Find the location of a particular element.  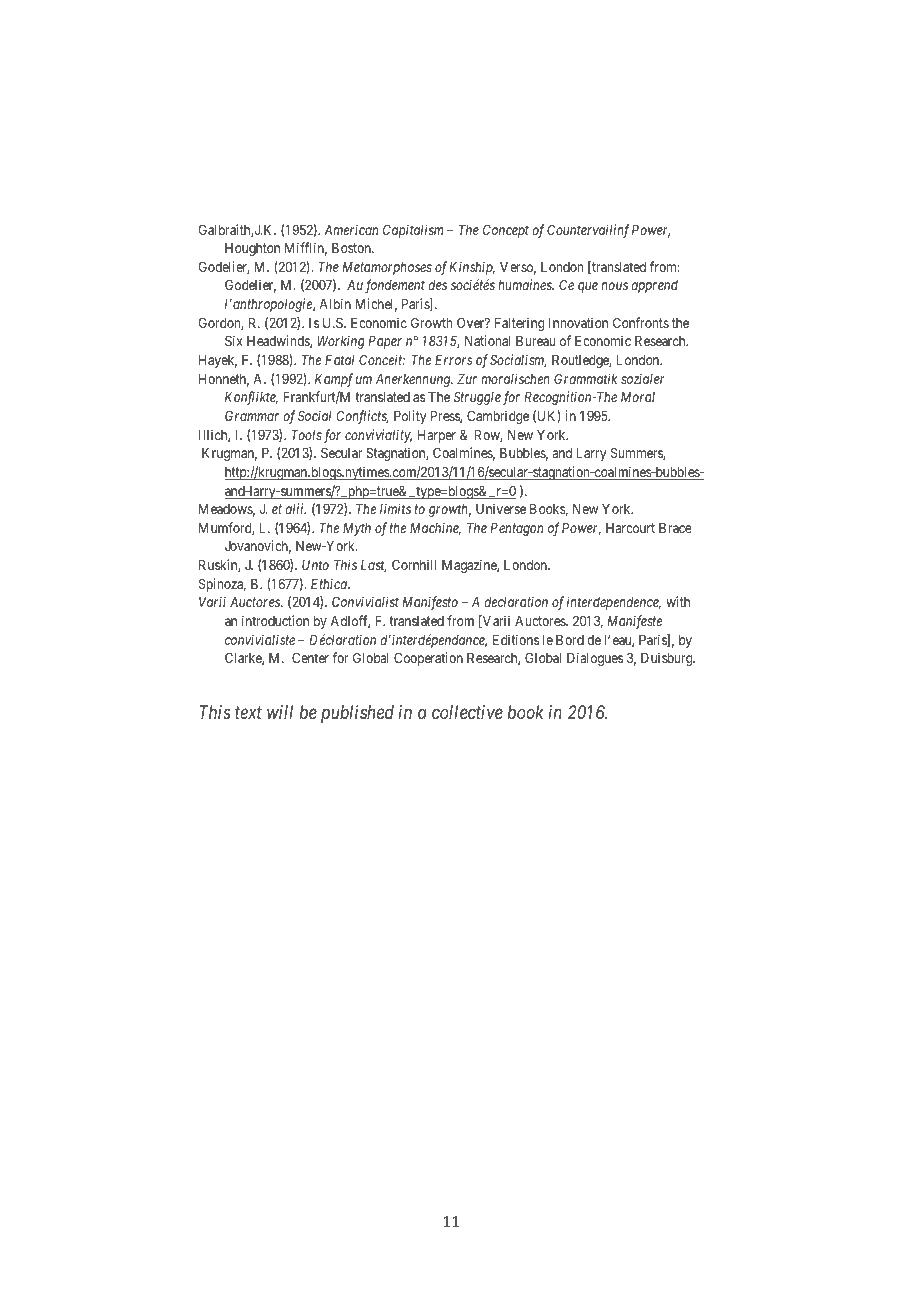

will is located at coordinates (280, 712).
